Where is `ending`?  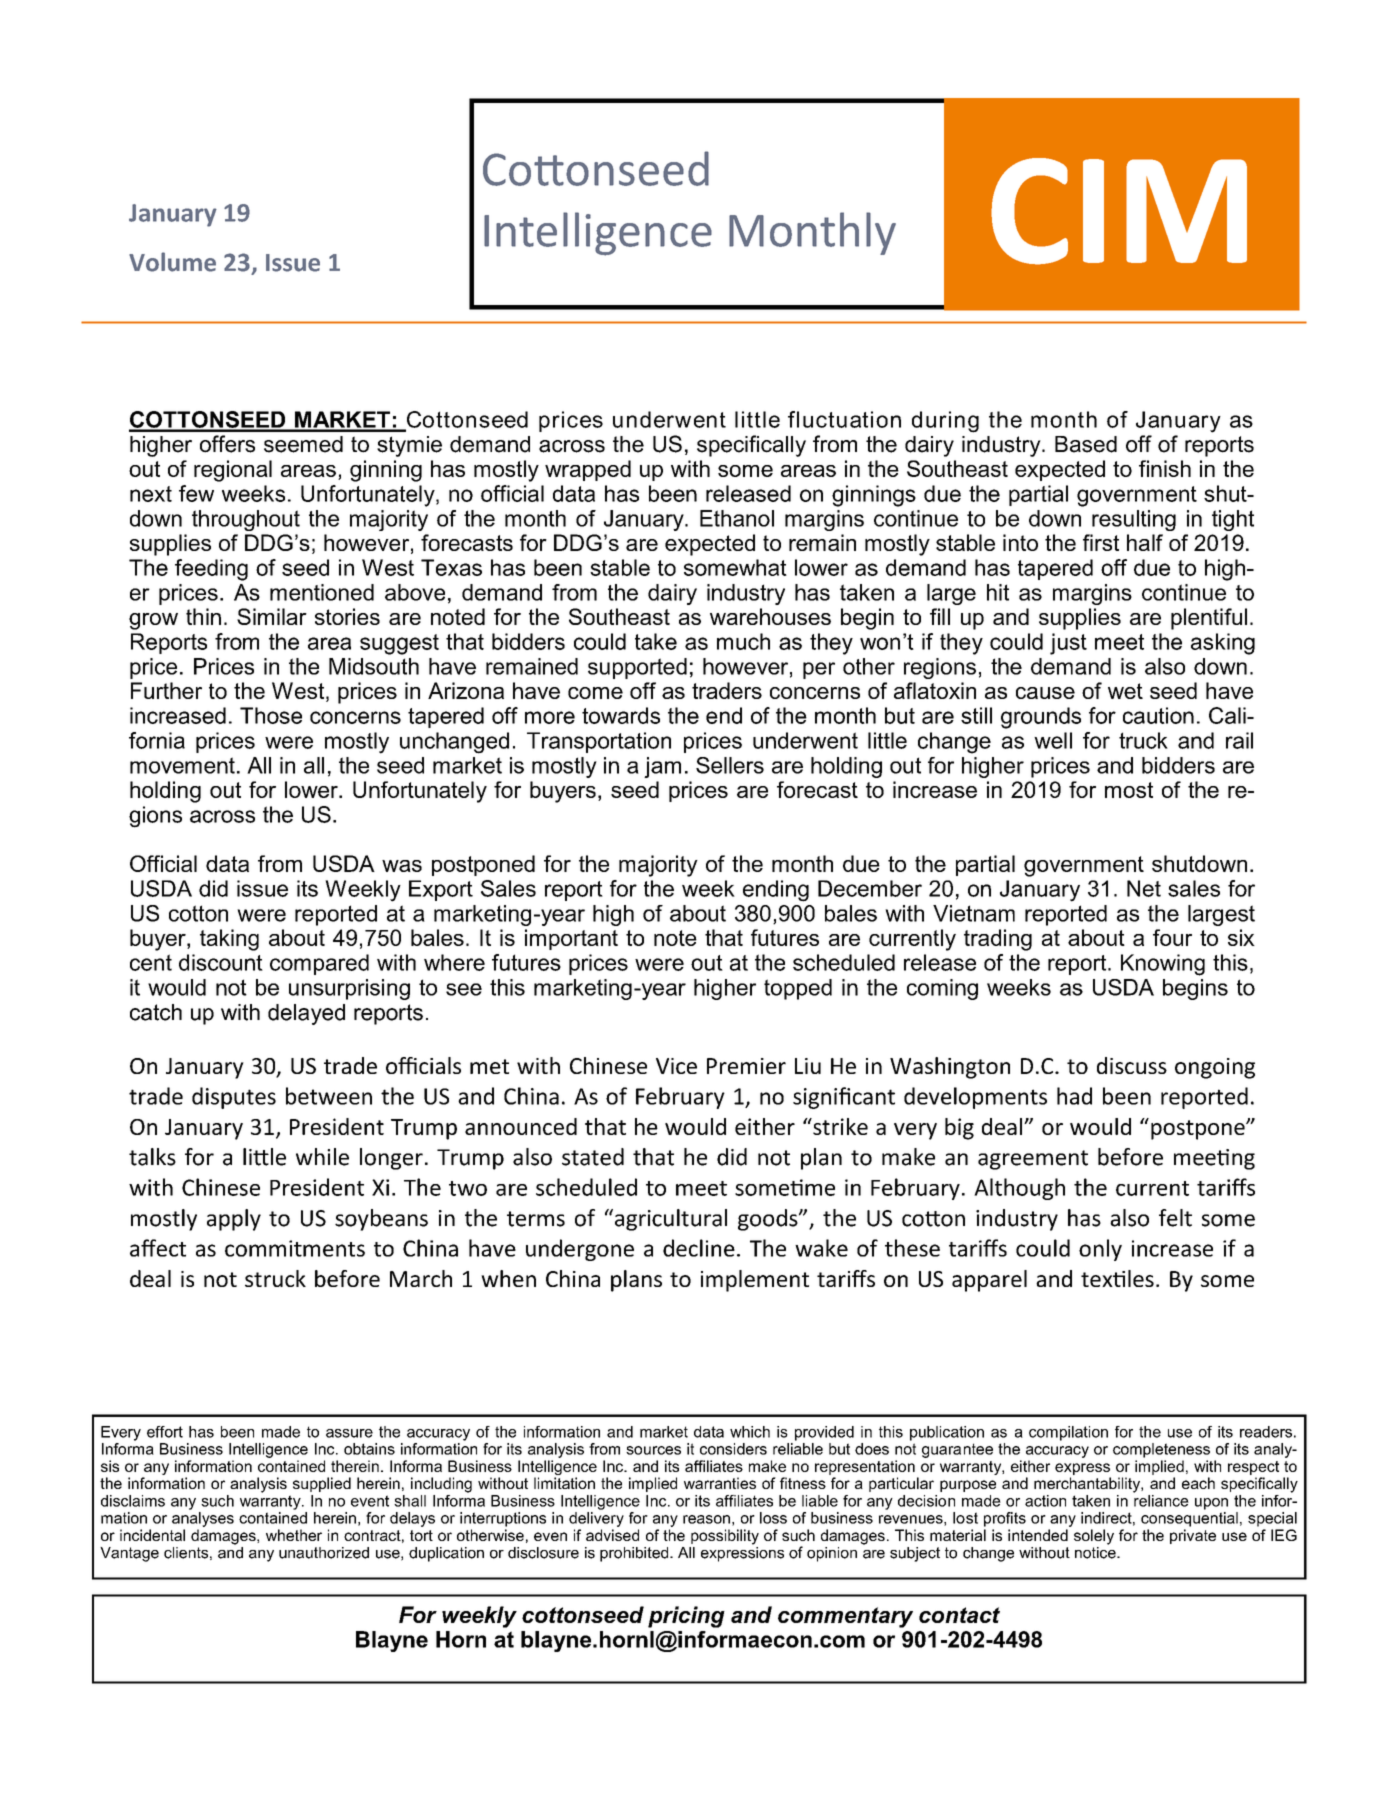
ending is located at coordinates (776, 891).
